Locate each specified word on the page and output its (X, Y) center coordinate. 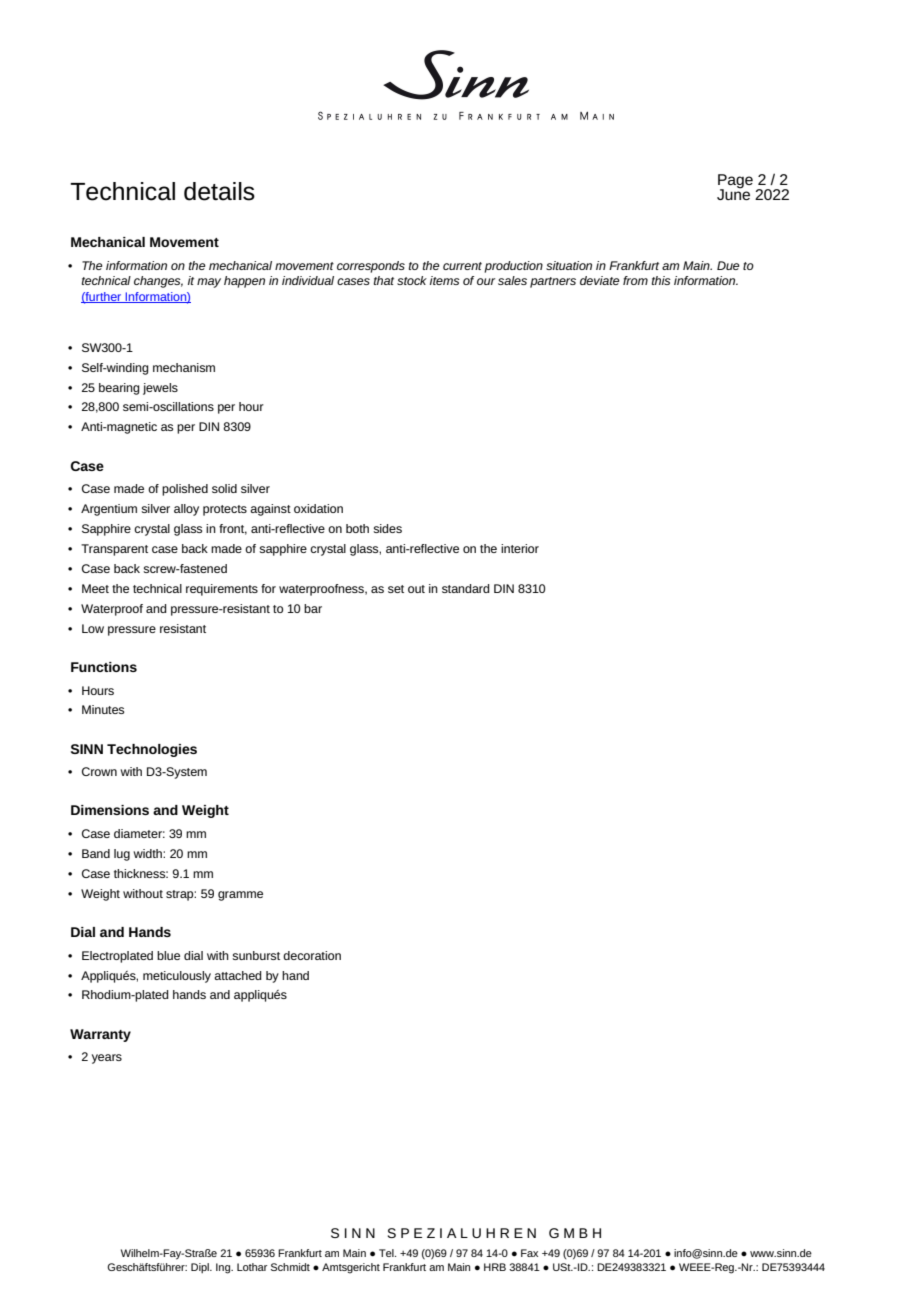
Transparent (114, 550)
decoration (312, 955)
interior (520, 548)
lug (122, 855)
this (661, 280)
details (219, 191)
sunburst (256, 955)
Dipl (201, 1268)
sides (387, 528)
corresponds (371, 267)
